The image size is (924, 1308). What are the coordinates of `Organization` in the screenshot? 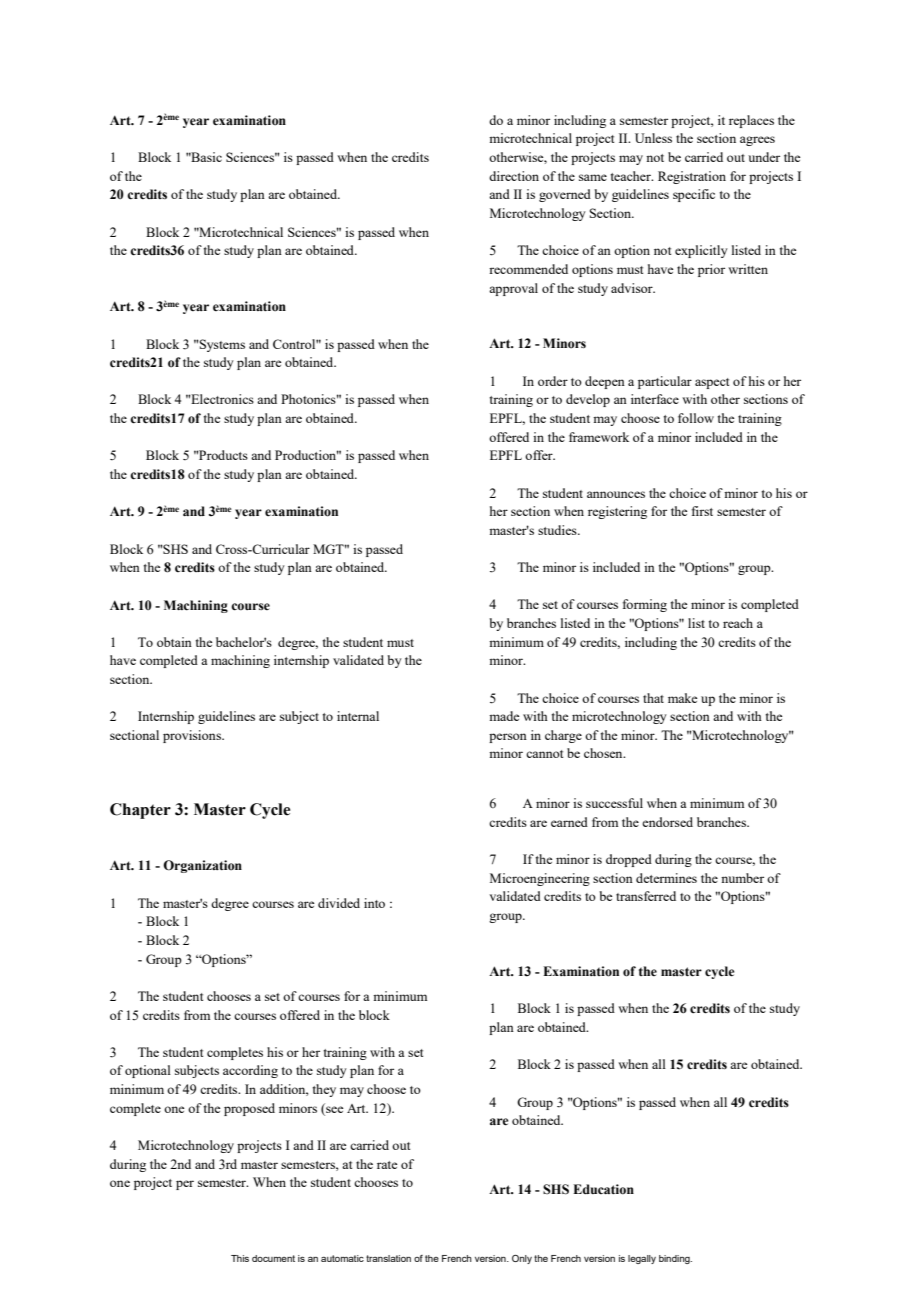 It's located at (202, 866).
